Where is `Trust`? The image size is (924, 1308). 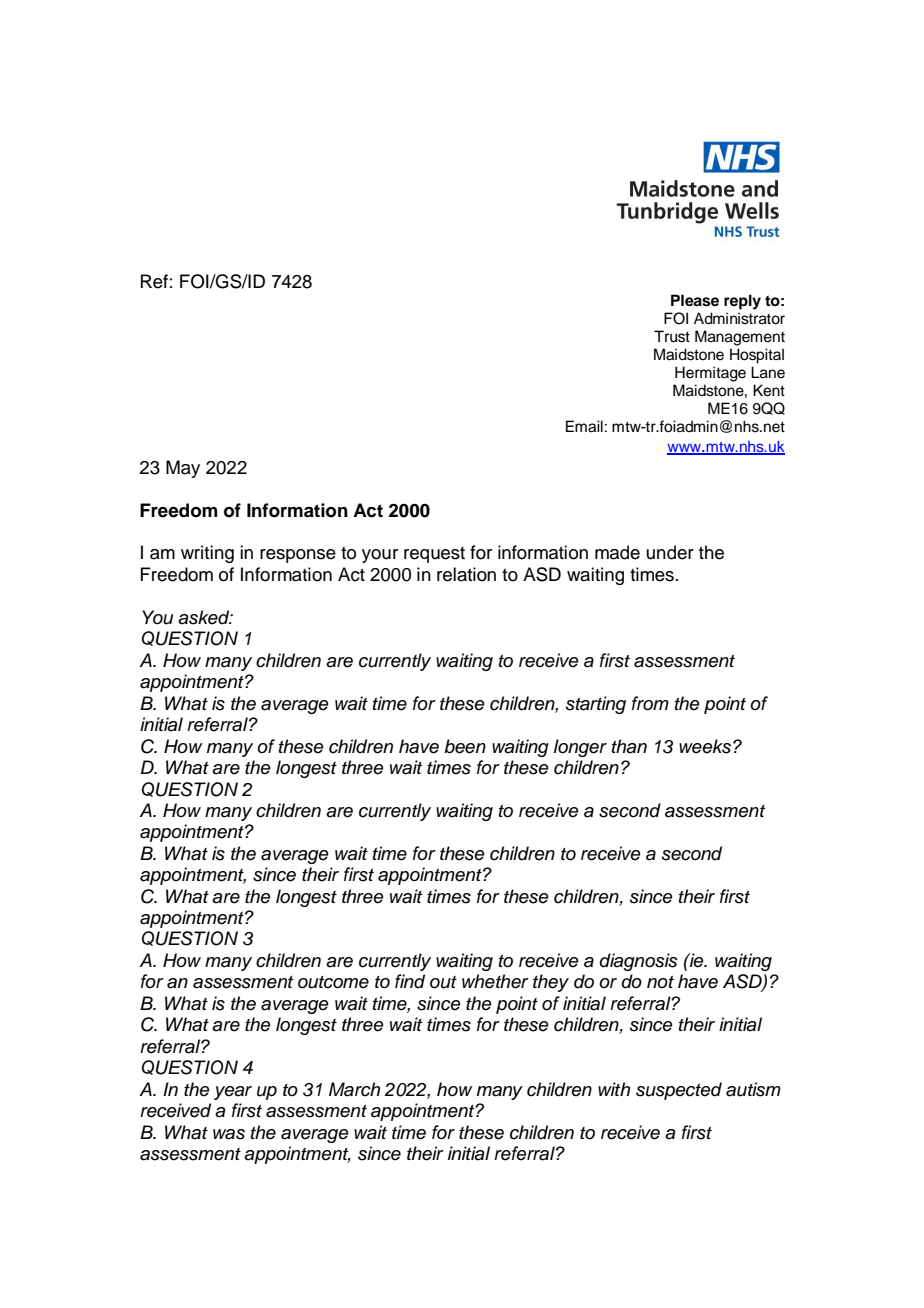
Trust is located at coordinates (672, 336).
